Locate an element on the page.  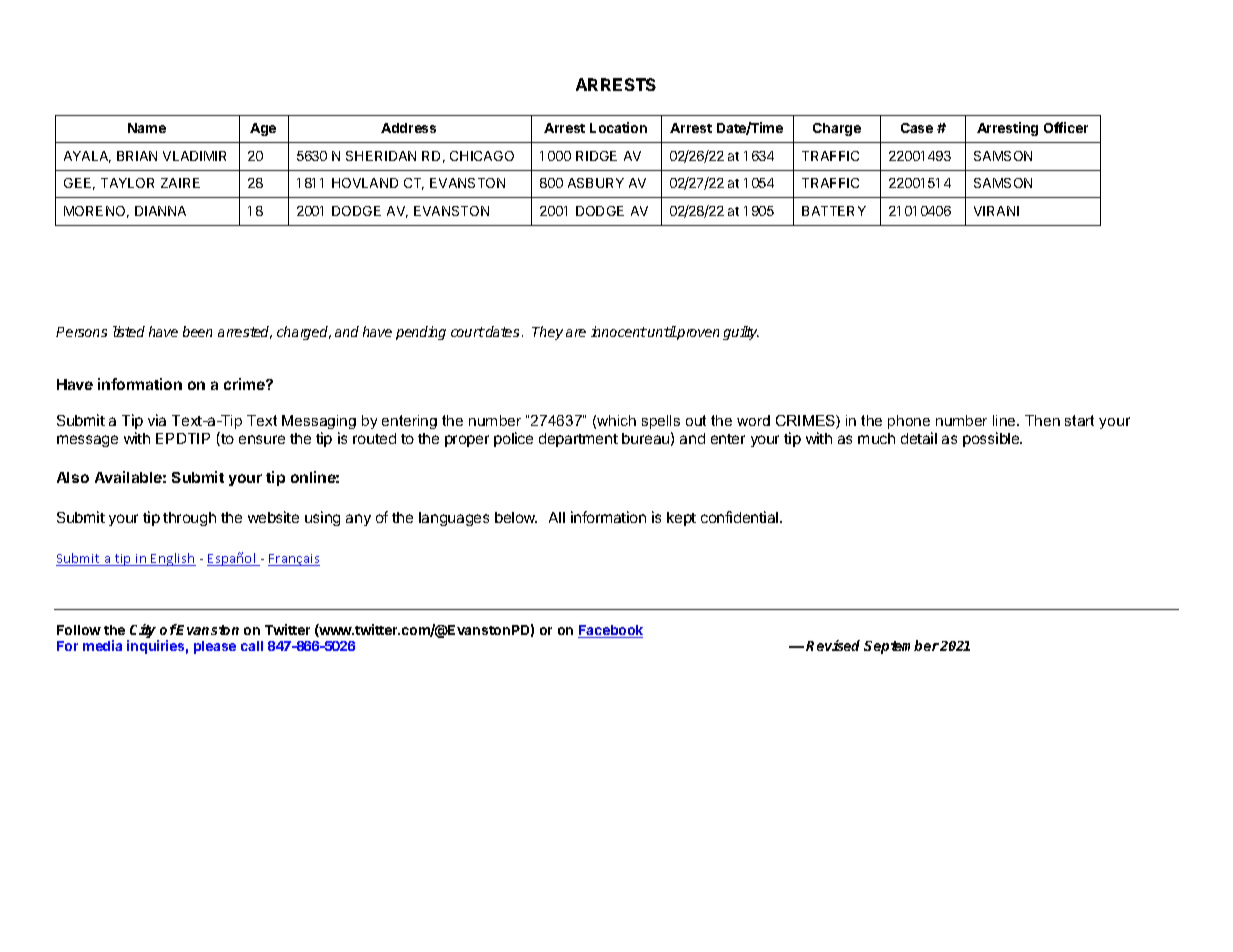
VLADIMIR is located at coordinates (194, 156).
